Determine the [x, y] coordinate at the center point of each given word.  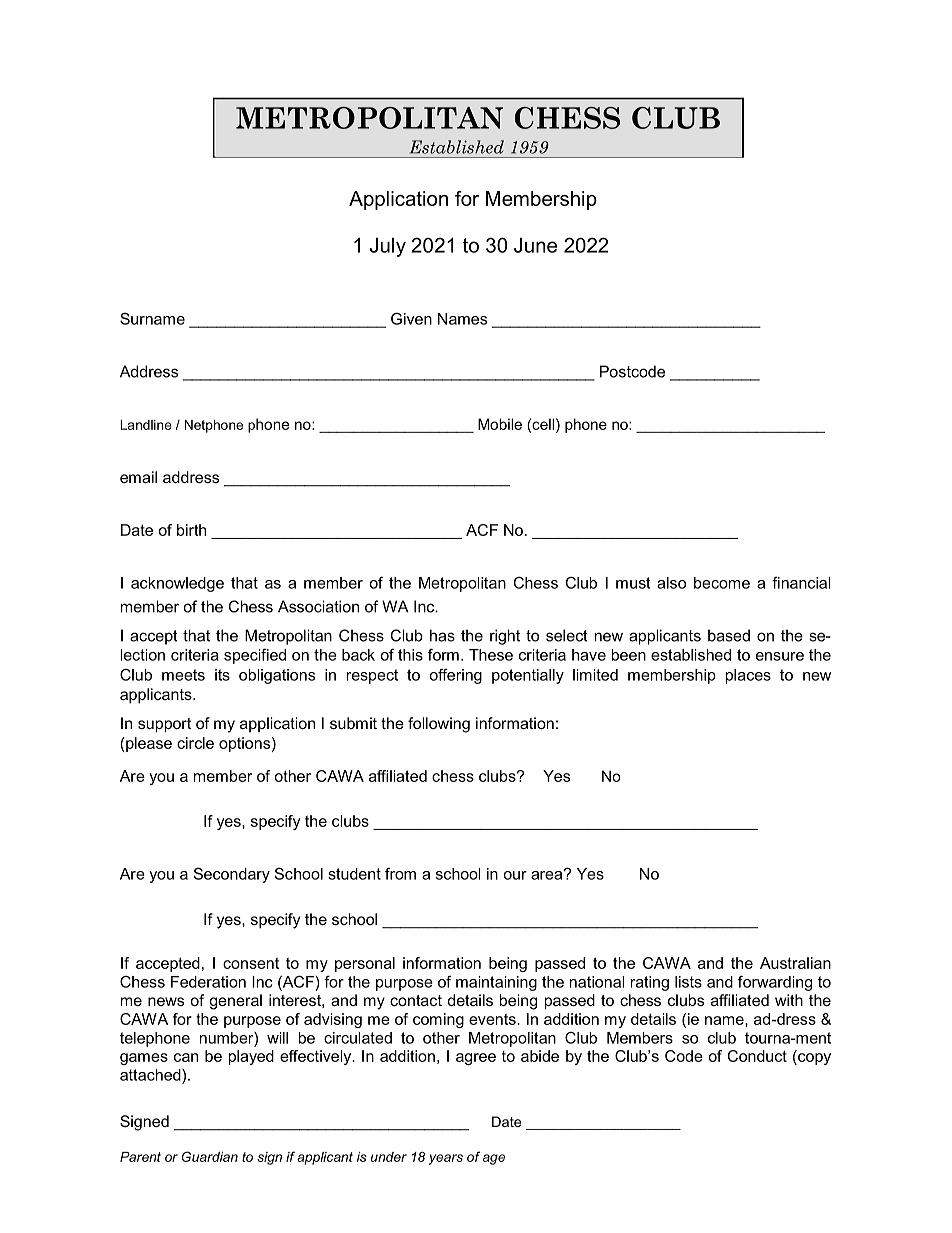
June [535, 245]
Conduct [757, 1056]
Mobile [500, 424]
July [388, 247]
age [494, 1159]
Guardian [210, 1156]
